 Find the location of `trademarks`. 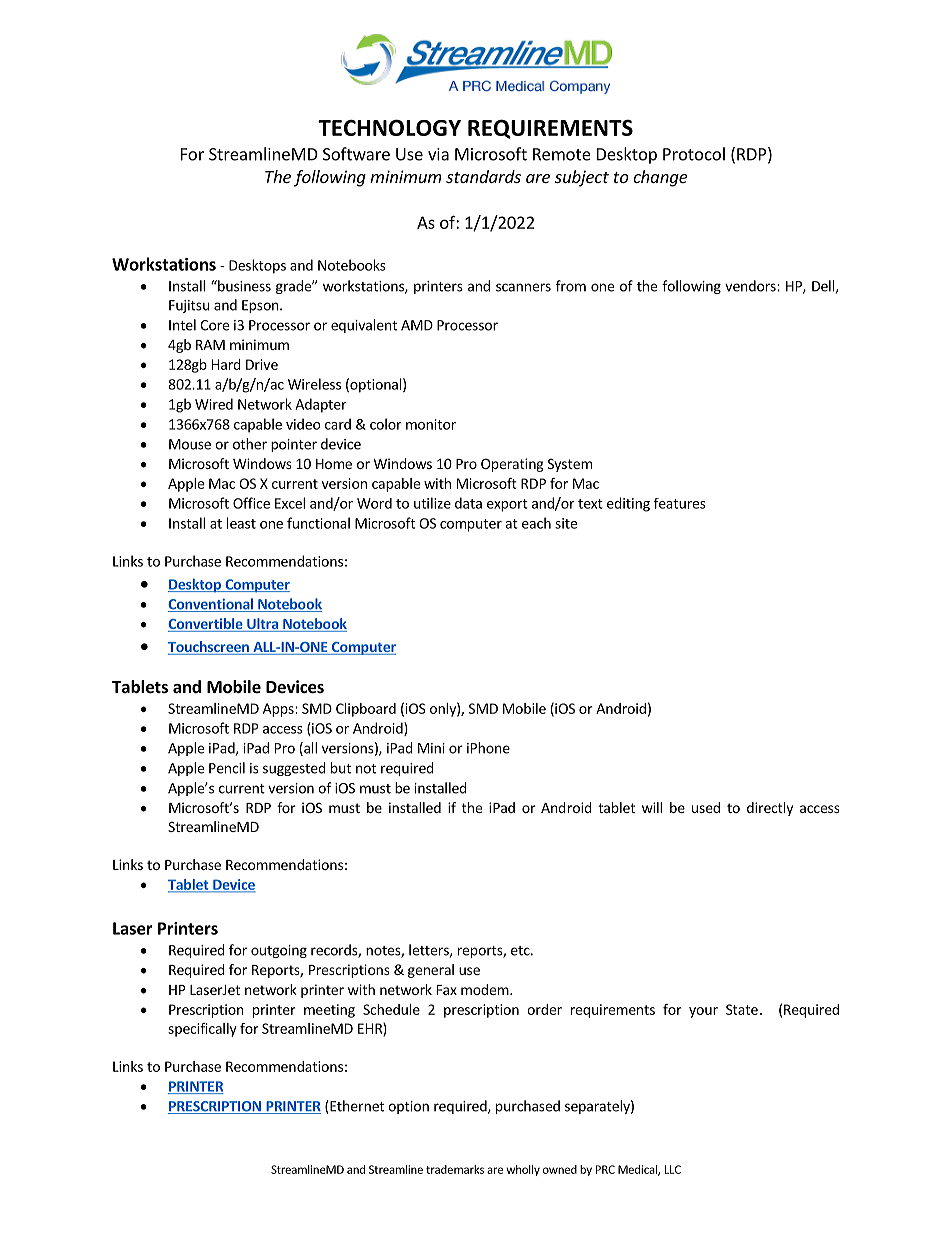

trademarks is located at coordinates (455, 1169).
